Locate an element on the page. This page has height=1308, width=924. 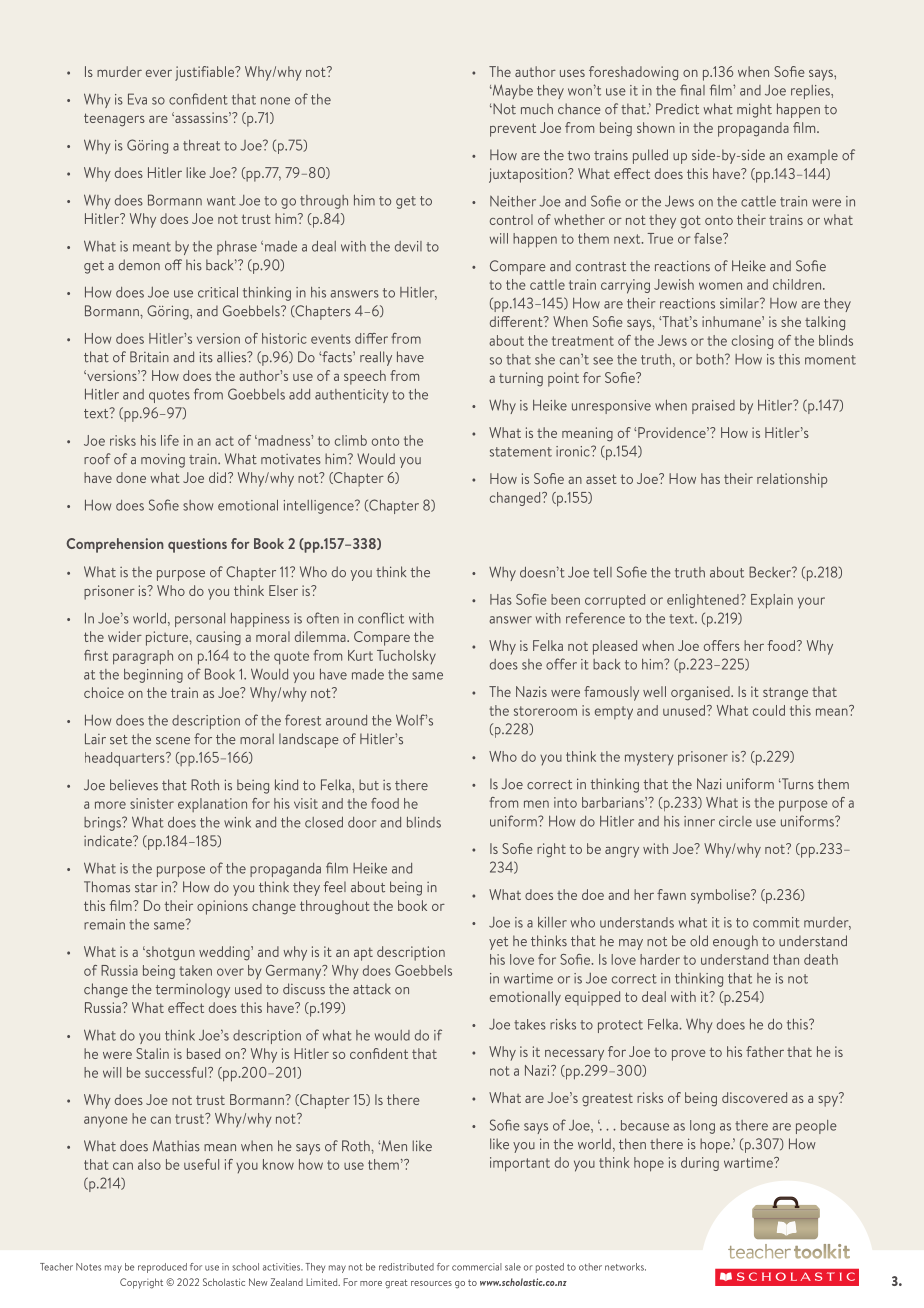
might is located at coordinates (754, 110).
